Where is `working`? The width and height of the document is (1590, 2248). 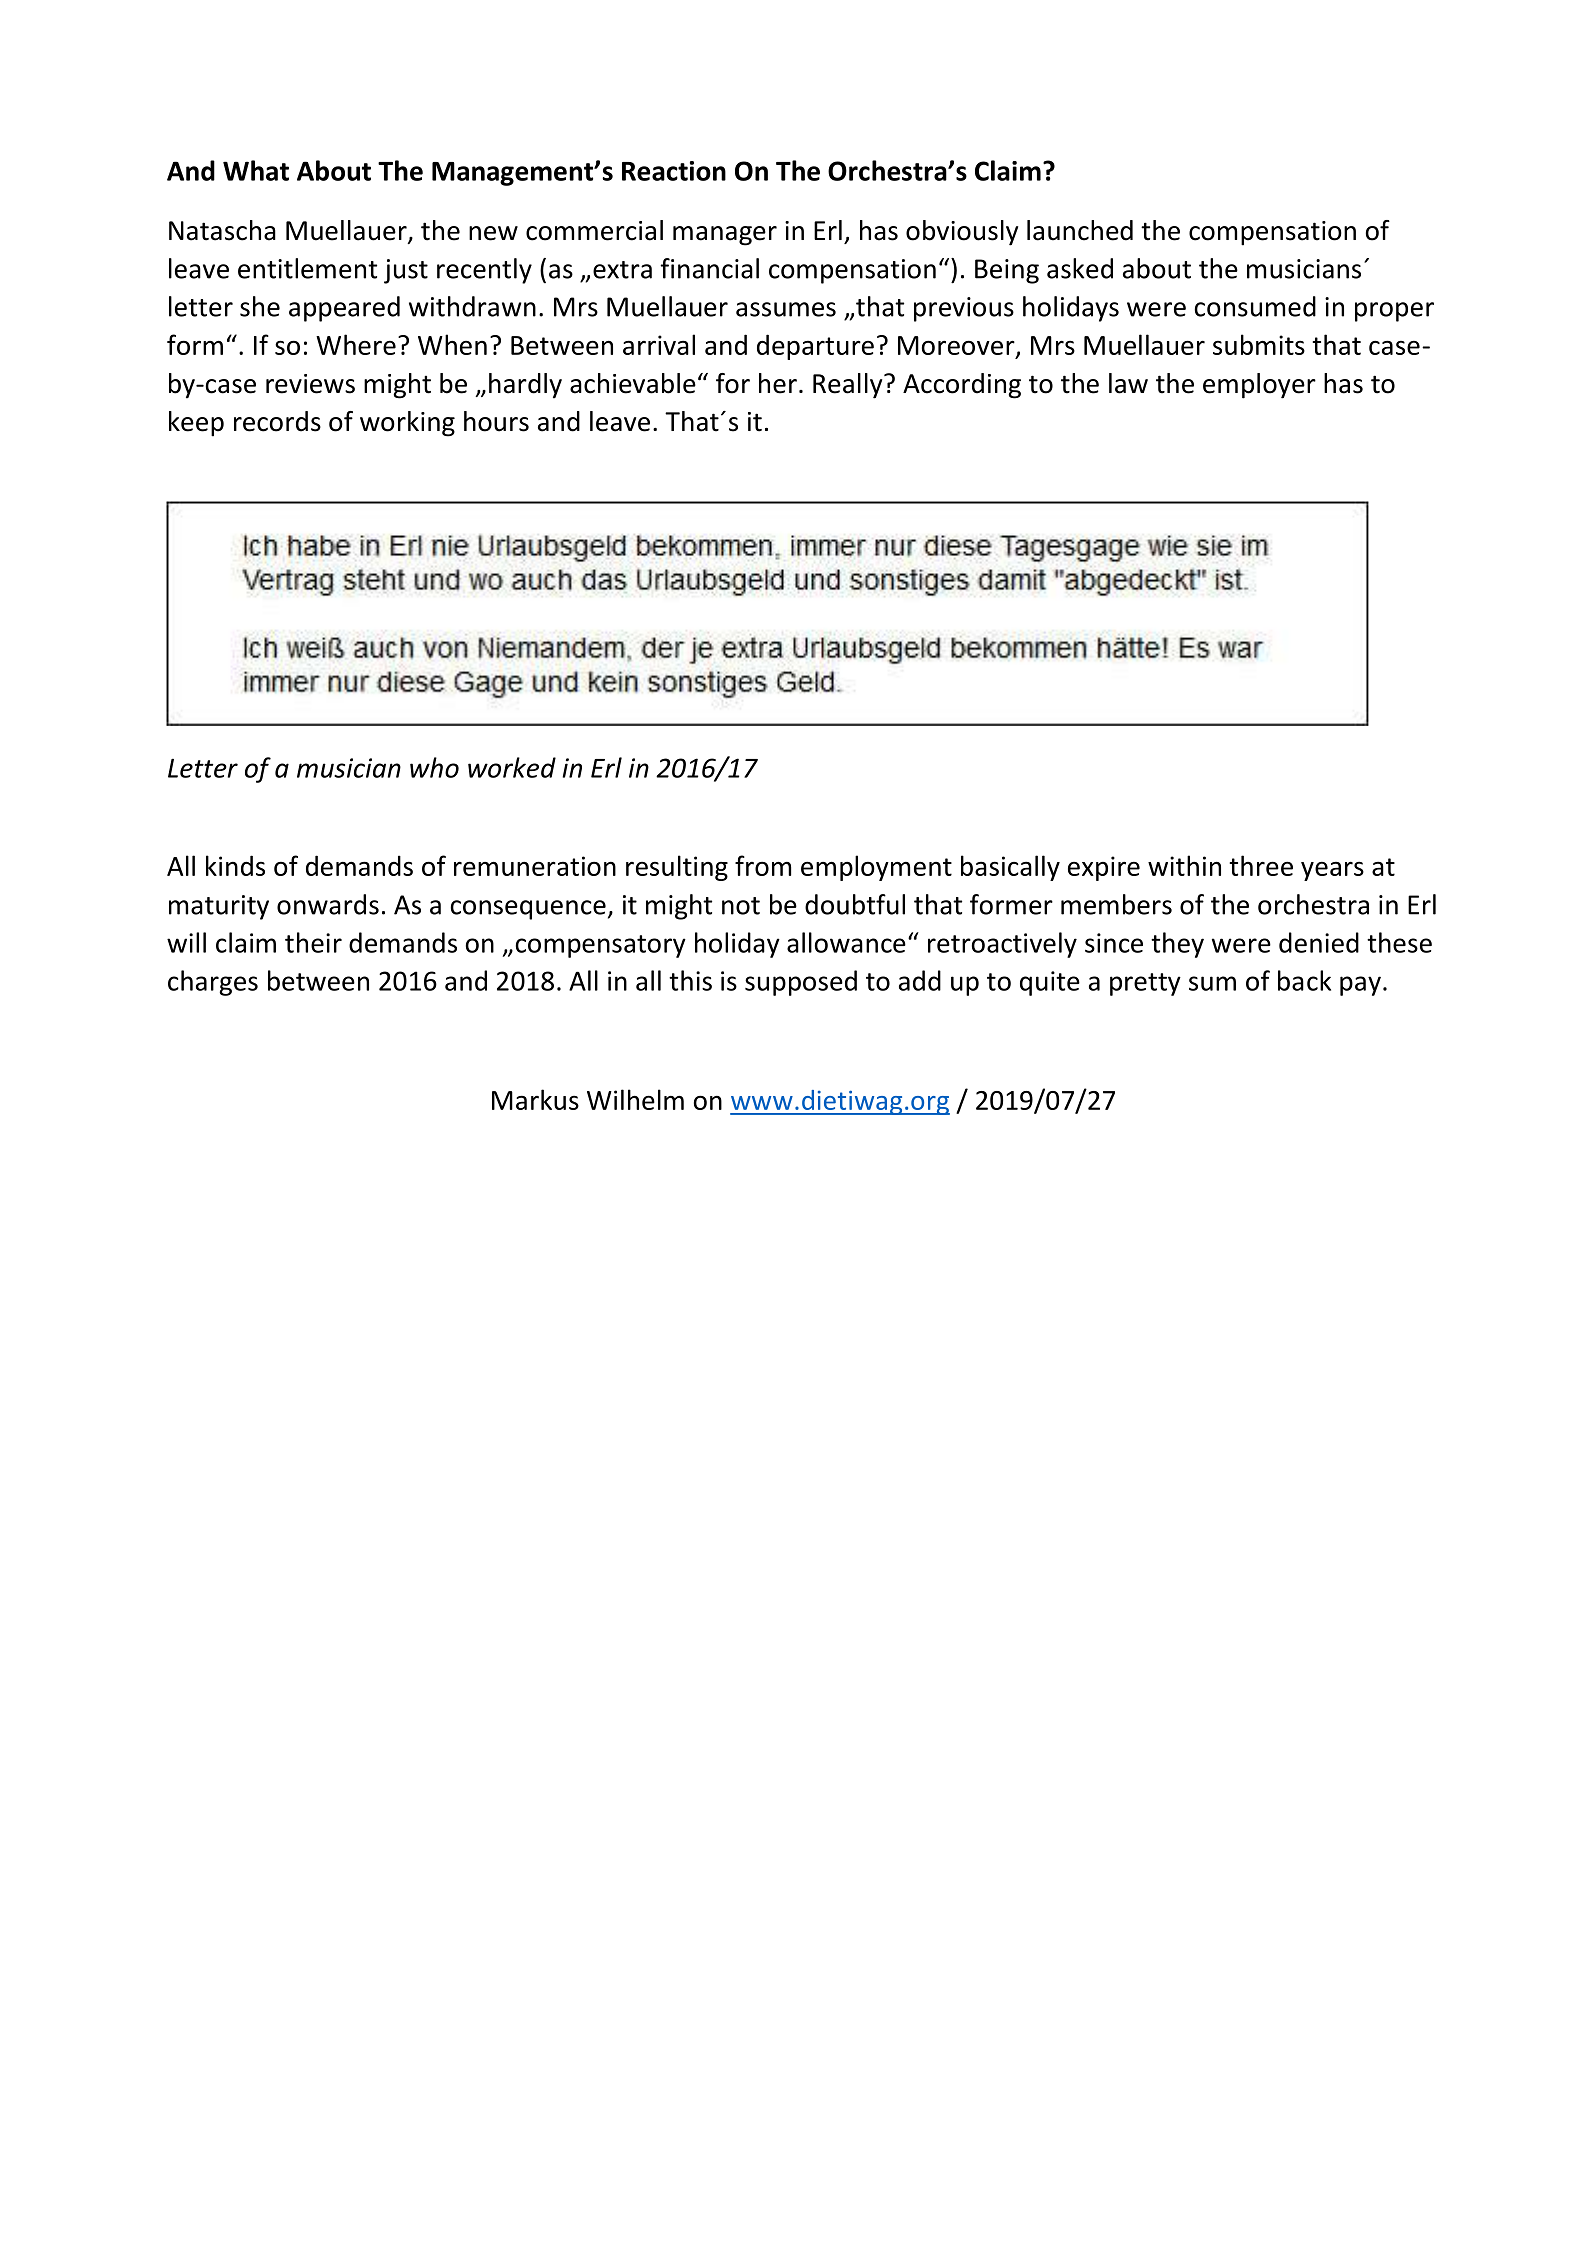
working is located at coordinates (407, 424).
